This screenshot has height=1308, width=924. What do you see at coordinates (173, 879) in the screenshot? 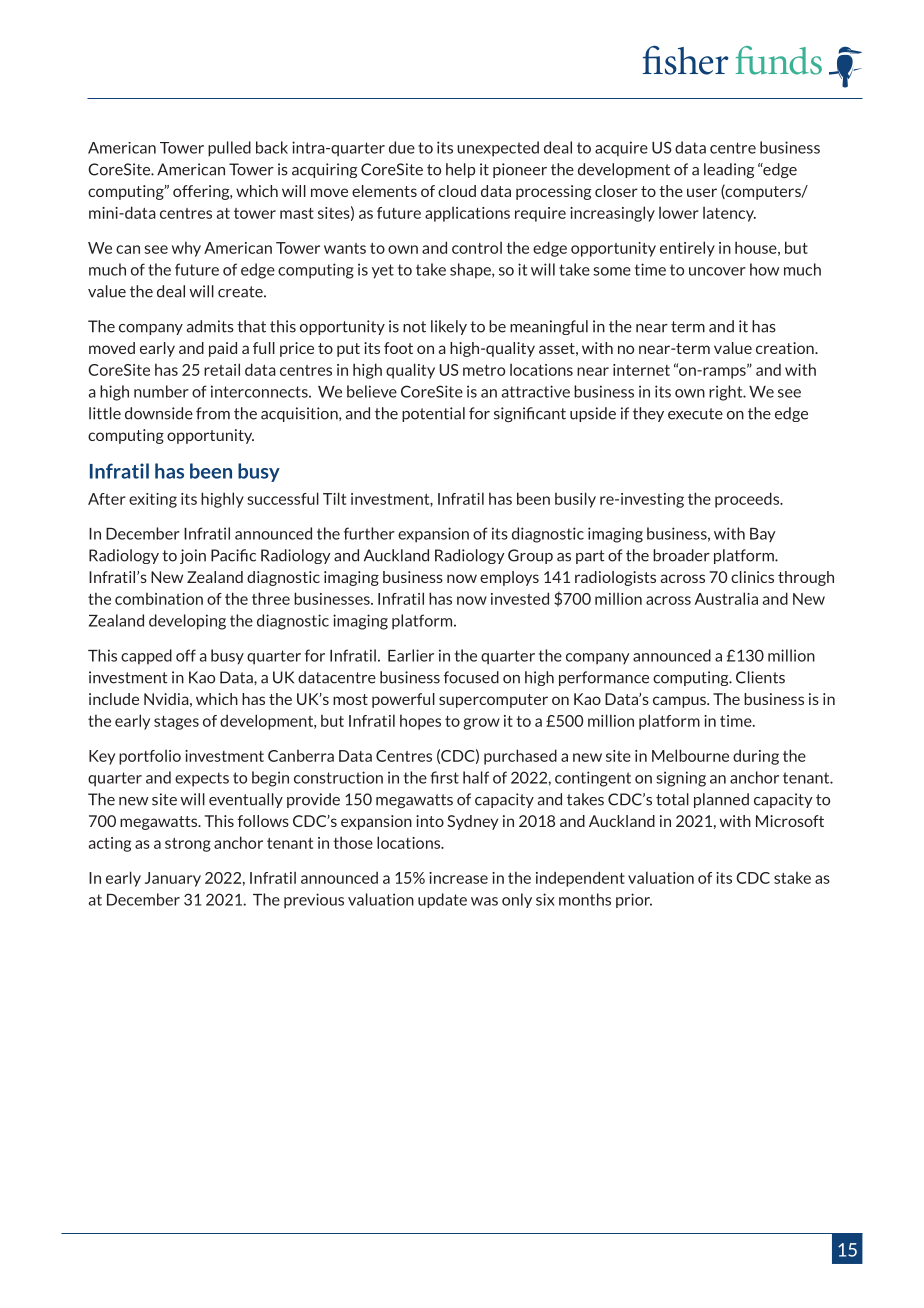
I see `January` at bounding box center [173, 879].
